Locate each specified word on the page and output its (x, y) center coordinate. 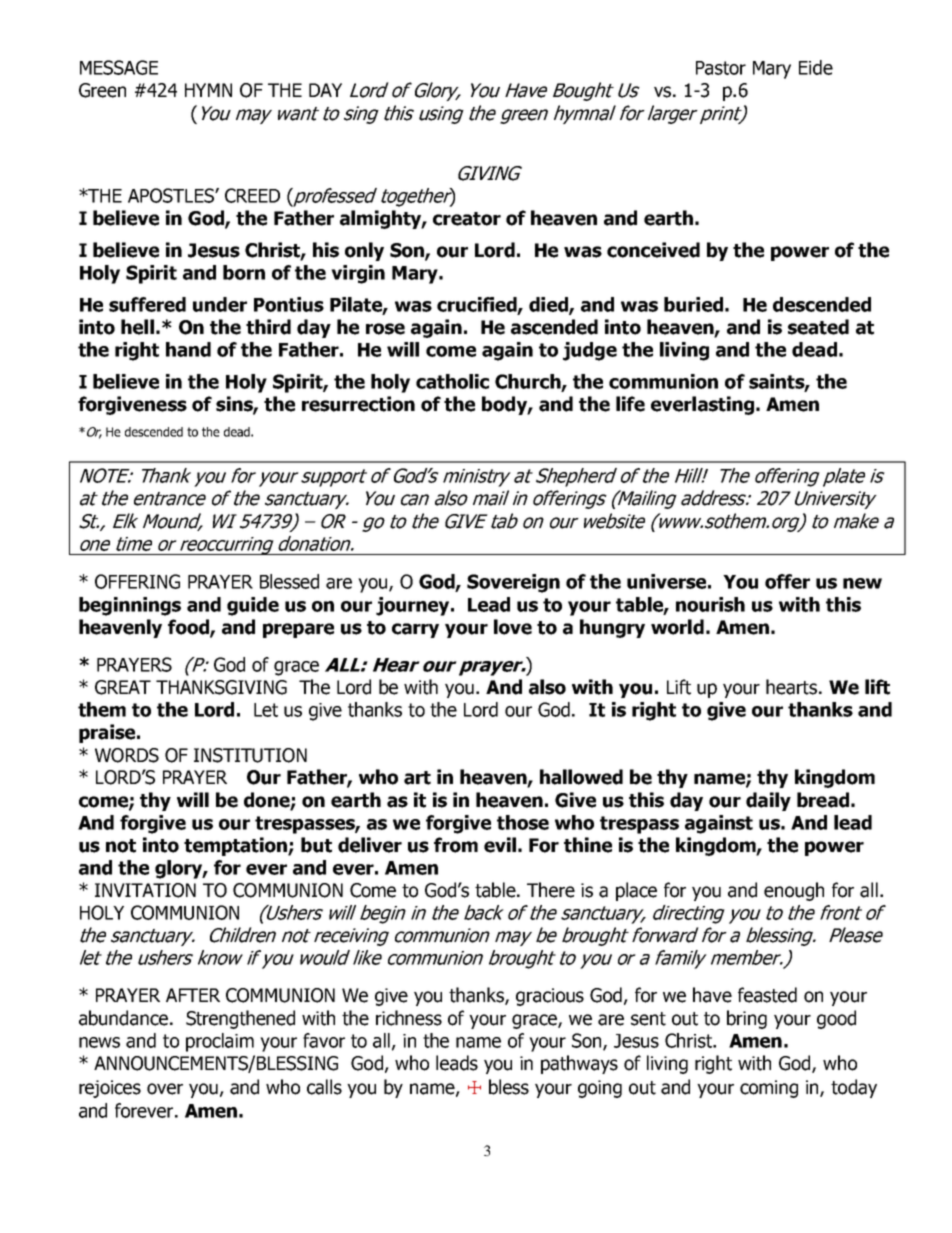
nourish (710, 604)
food (189, 628)
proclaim (220, 1042)
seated (818, 327)
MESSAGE (119, 67)
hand (188, 349)
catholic (452, 381)
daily (768, 801)
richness (409, 1018)
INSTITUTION (250, 755)
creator (467, 219)
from (456, 845)
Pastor (721, 68)
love (513, 627)
